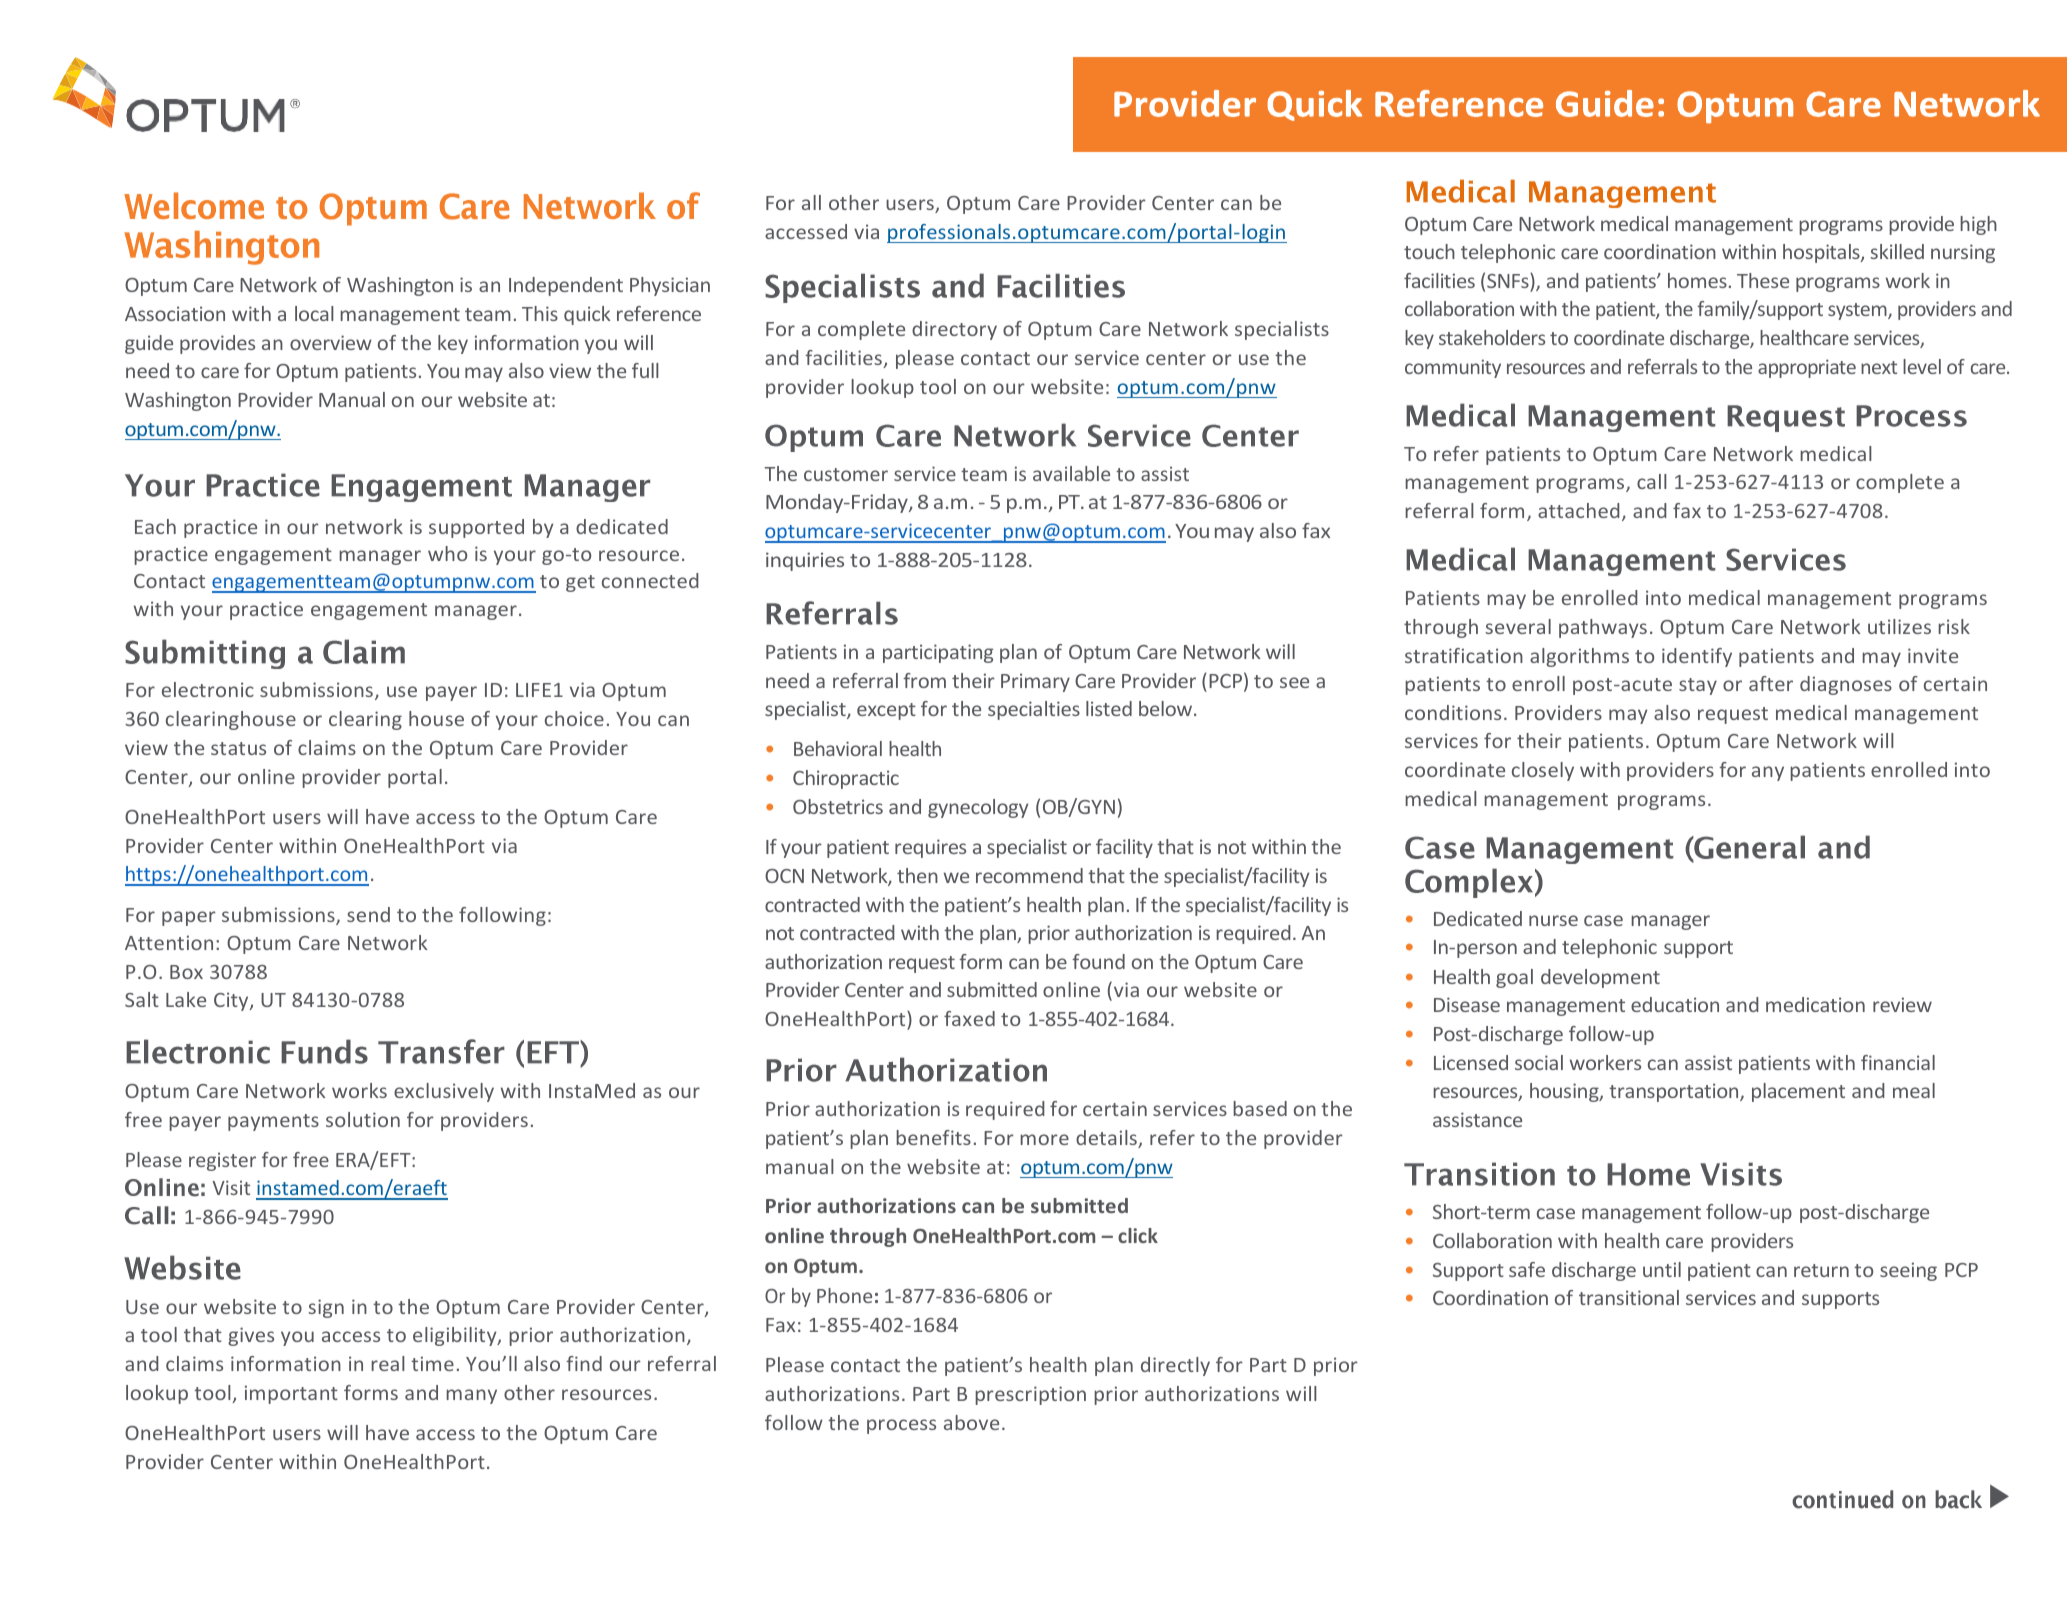 The width and height of the document is (2067, 1597). I want to click on important, so click(291, 1394).
